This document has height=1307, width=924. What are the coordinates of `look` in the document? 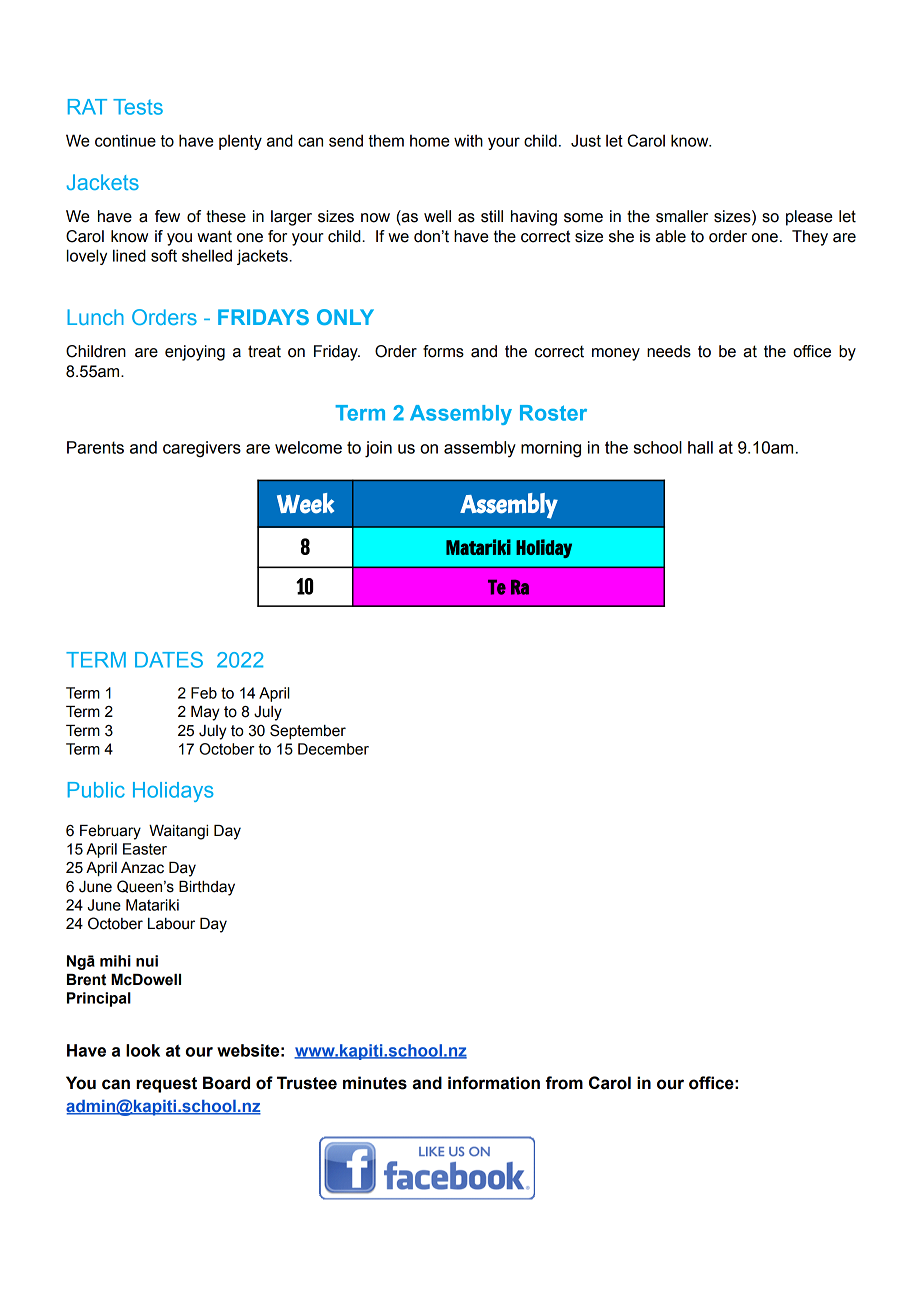 It's located at (143, 1050).
